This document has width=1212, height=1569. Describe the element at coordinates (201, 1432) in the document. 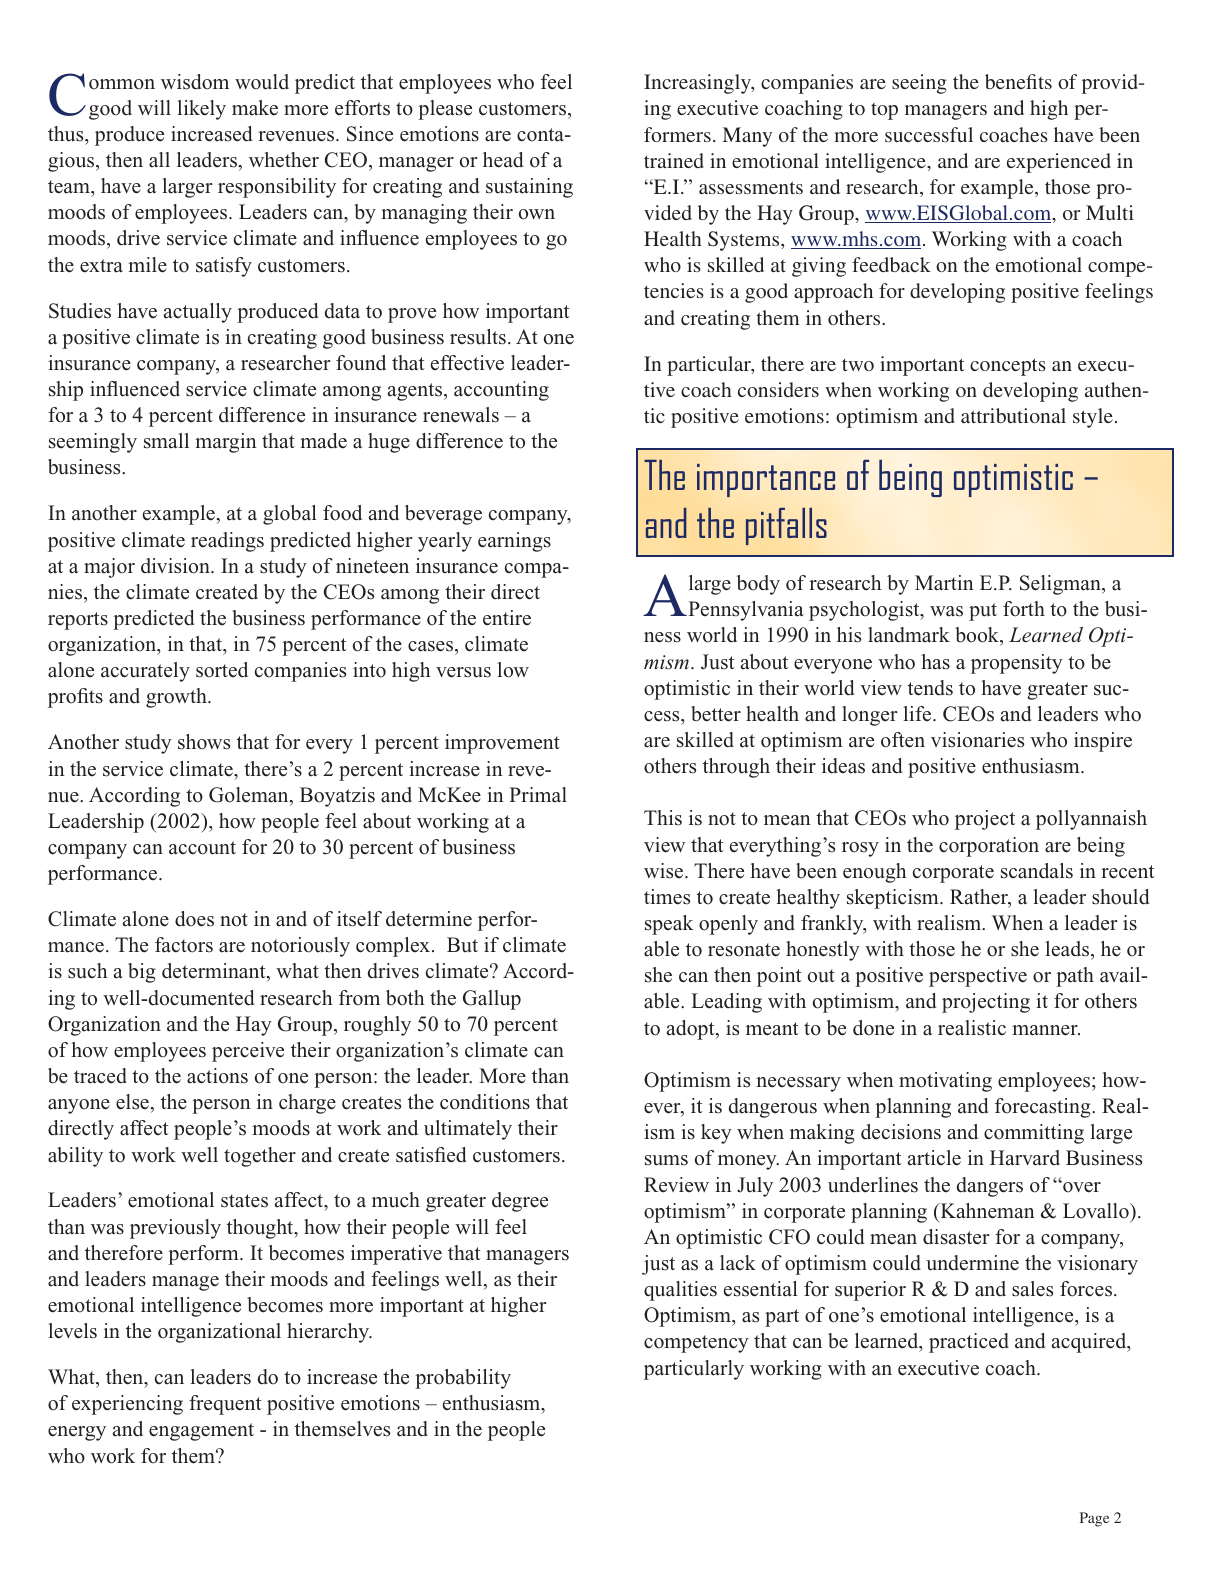

I see `engagement` at that location.
